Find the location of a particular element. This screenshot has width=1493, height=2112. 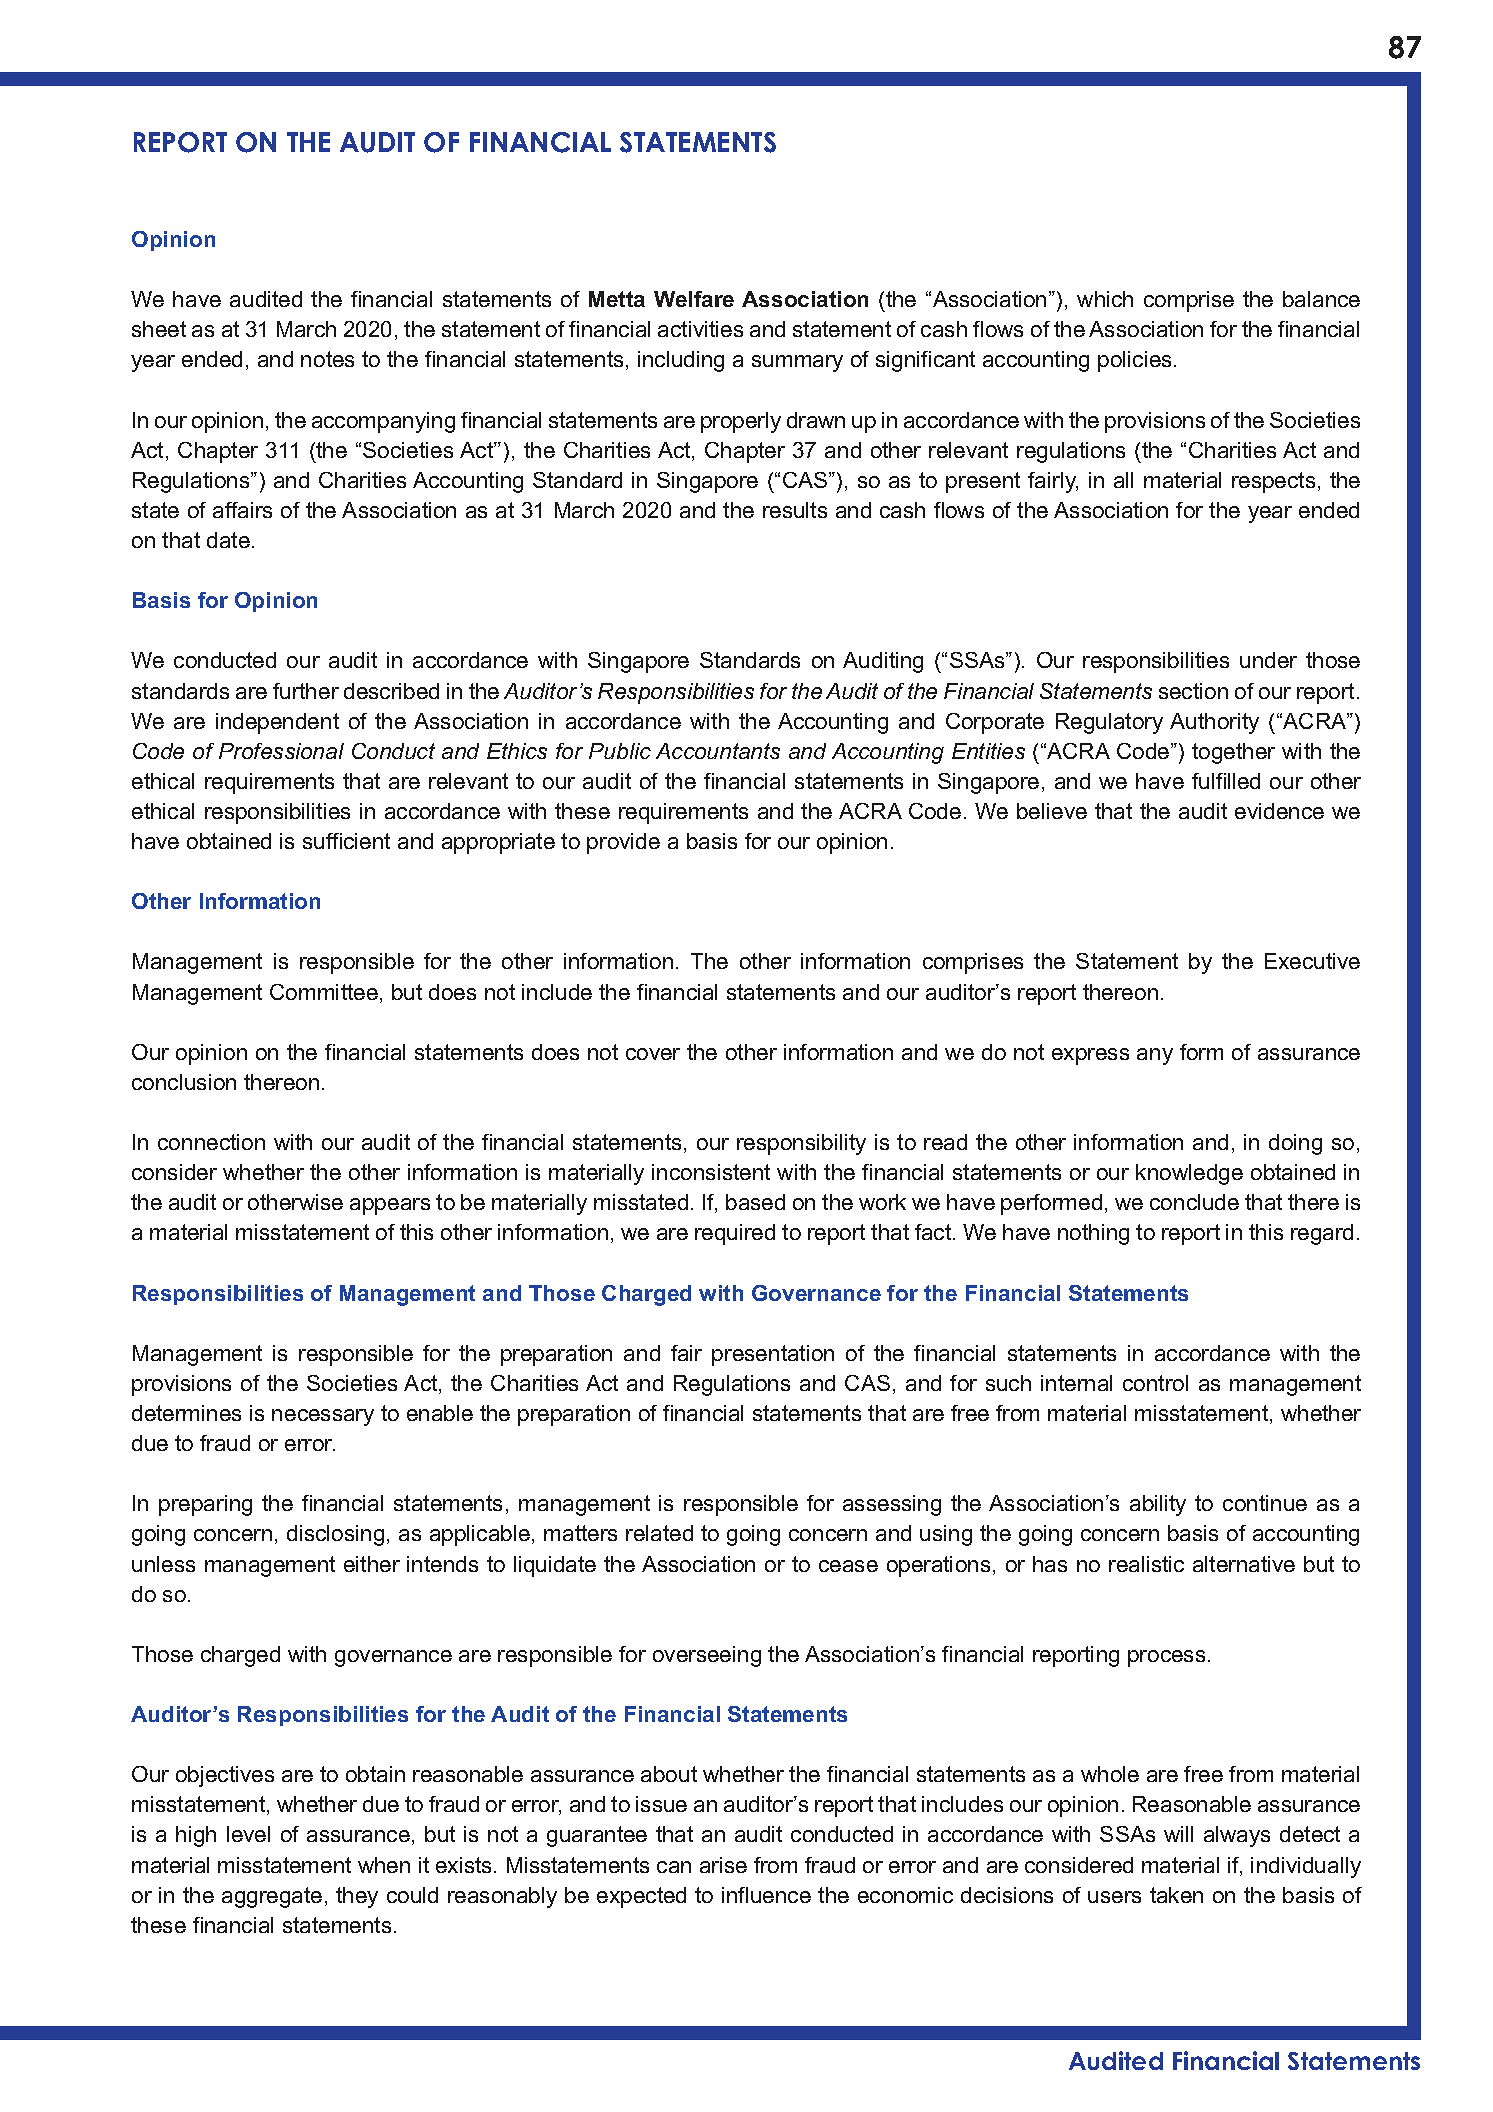

express is located at coordinates (1090, 1056).
